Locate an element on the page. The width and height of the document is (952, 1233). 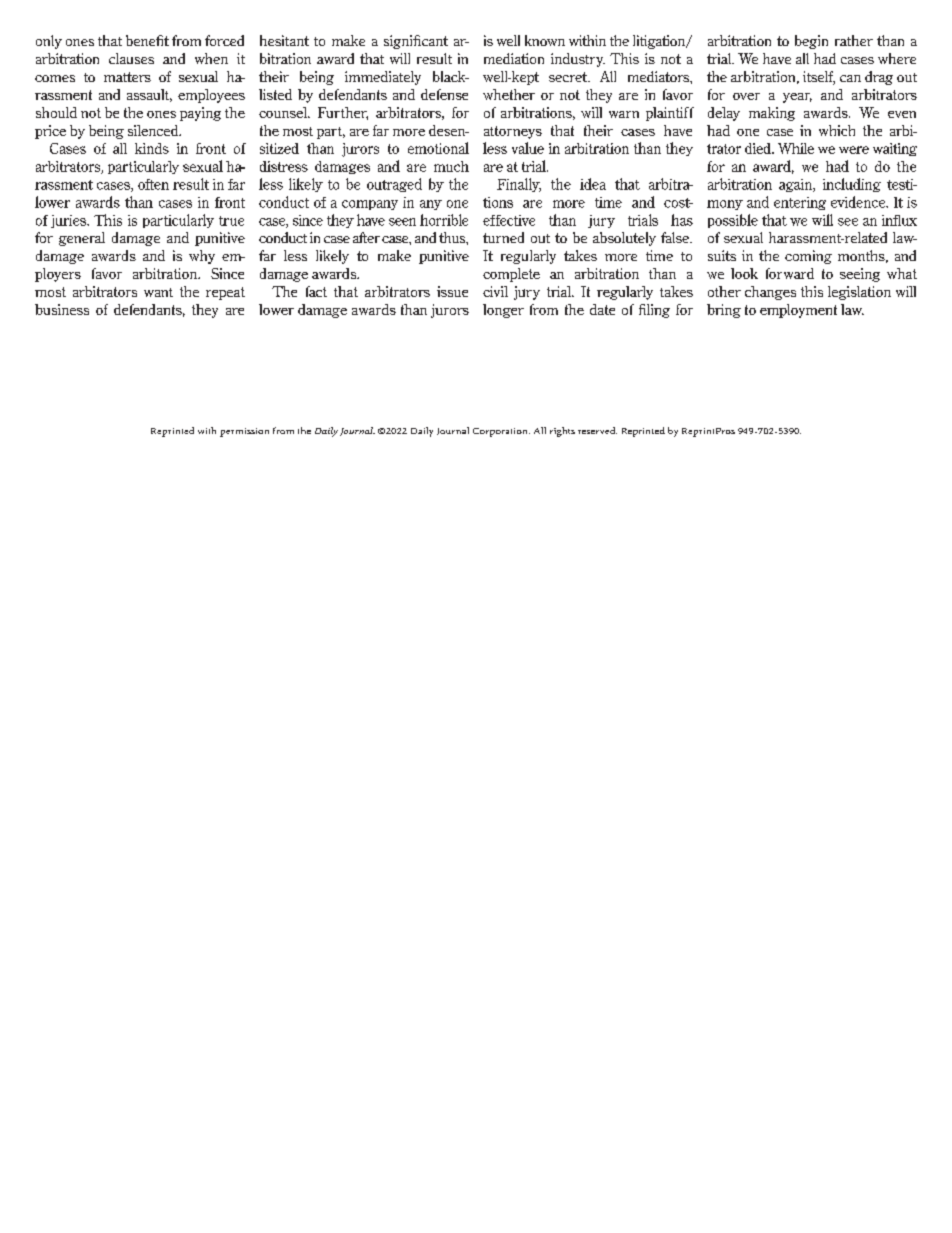
Corporation is located at coordinates (501, 432).
